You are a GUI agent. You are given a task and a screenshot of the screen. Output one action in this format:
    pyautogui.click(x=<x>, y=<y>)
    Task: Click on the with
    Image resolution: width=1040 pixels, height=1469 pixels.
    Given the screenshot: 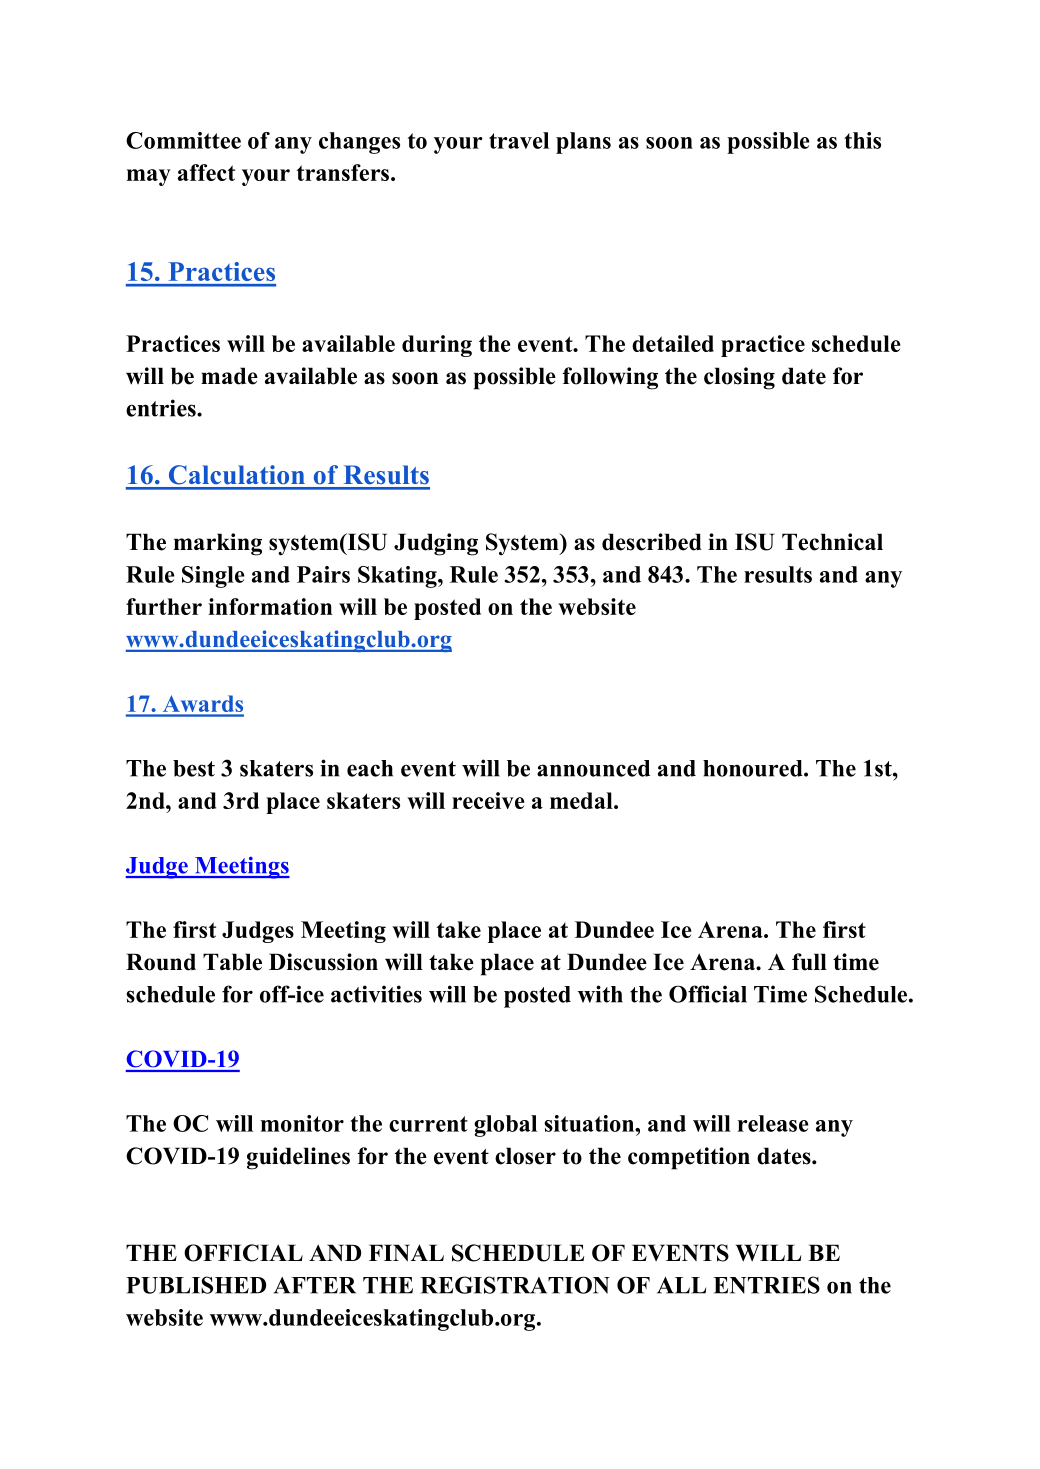 What is the action you would take?
    pyautogui.click(x=600, y=994)
